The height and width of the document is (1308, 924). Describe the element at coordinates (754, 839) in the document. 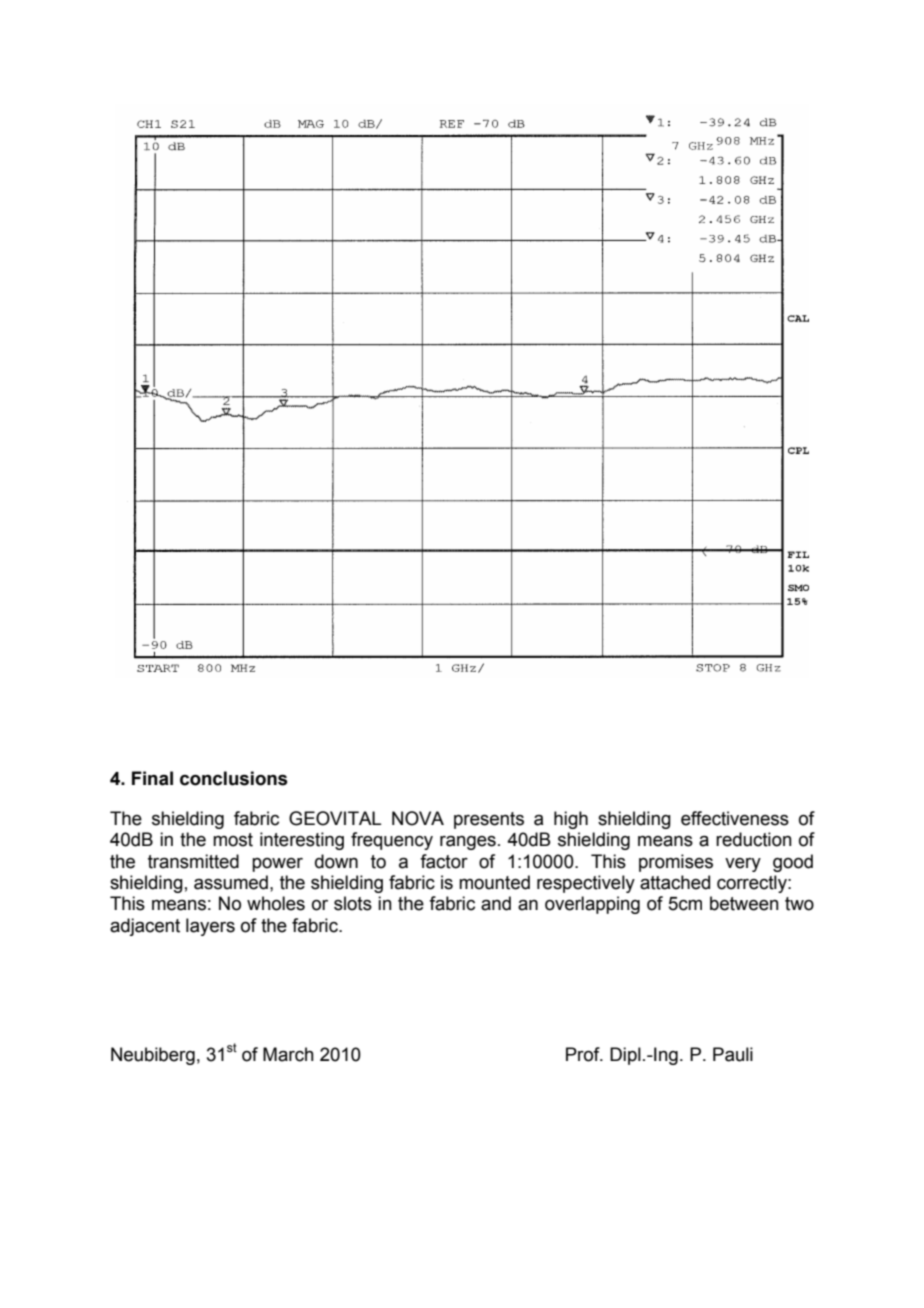

I see `reduction` at that location.
